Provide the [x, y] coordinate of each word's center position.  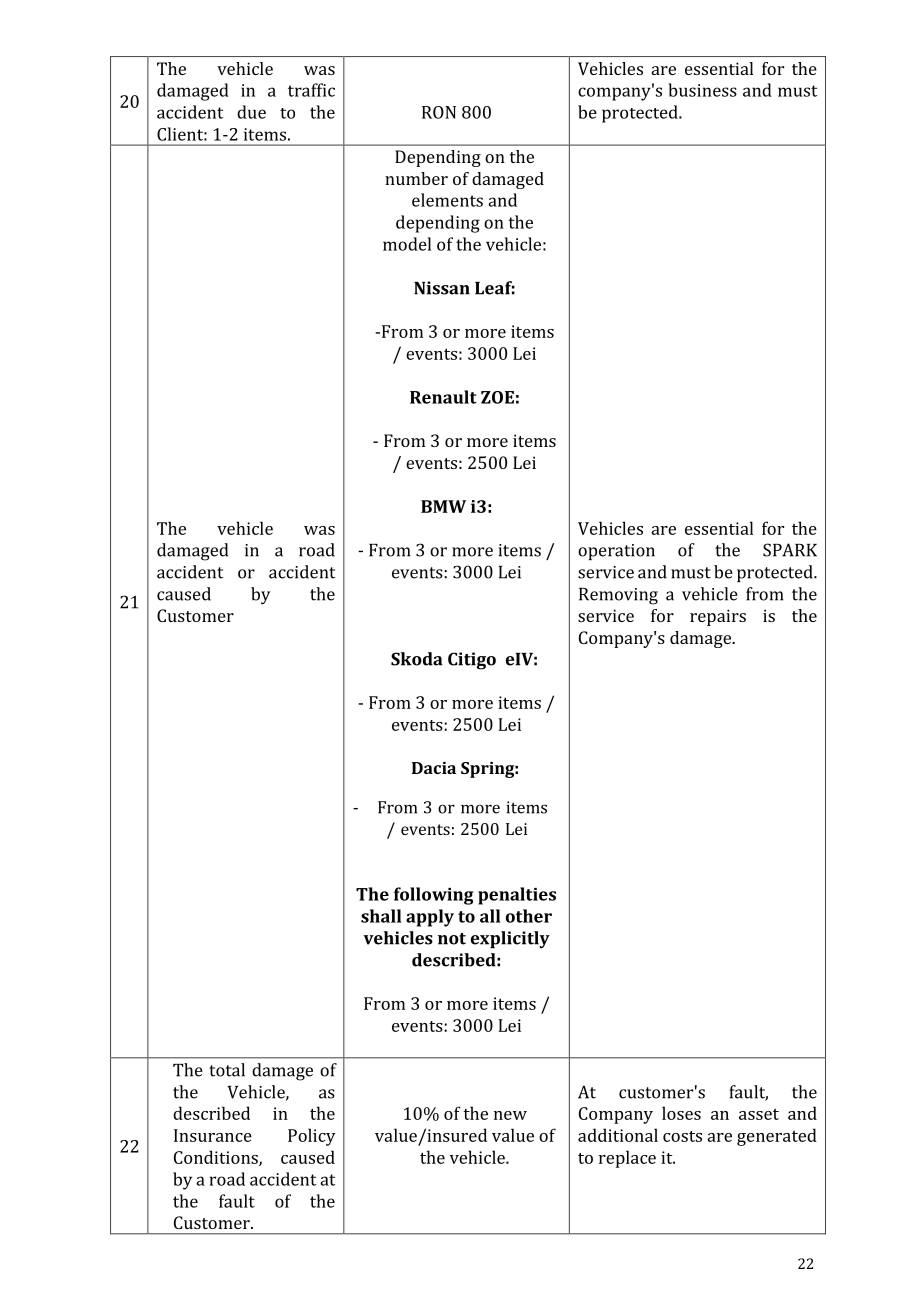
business [702, 90]
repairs [718, 617]
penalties [517, 896]
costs [682, 1136]
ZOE [497, 397]
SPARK [790, 550]
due [251, 112]
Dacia [434, 768]
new [510, 1115]
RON [439, 112]
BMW [443, 506]
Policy [312, 1137]
